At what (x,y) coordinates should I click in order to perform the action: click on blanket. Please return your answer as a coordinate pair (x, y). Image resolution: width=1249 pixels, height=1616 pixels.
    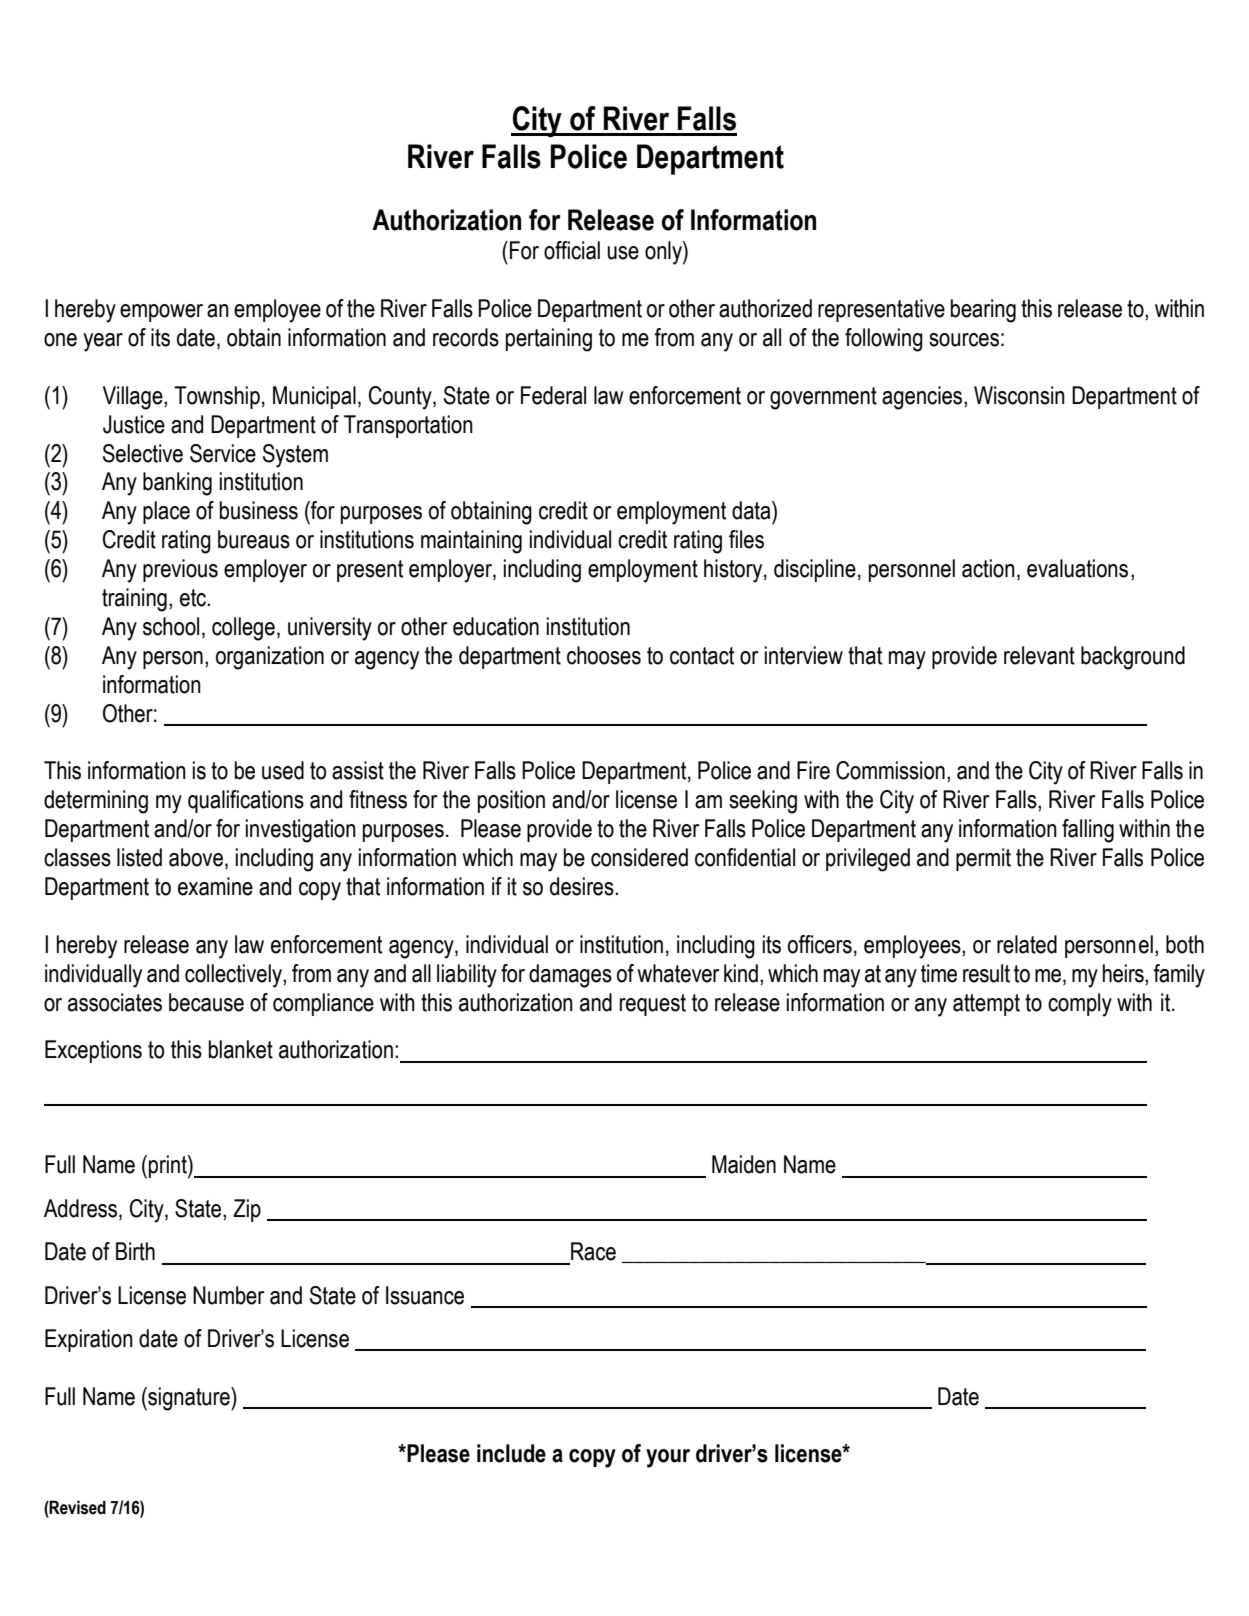
    Looking at the image, I should click on (241, 1049).
